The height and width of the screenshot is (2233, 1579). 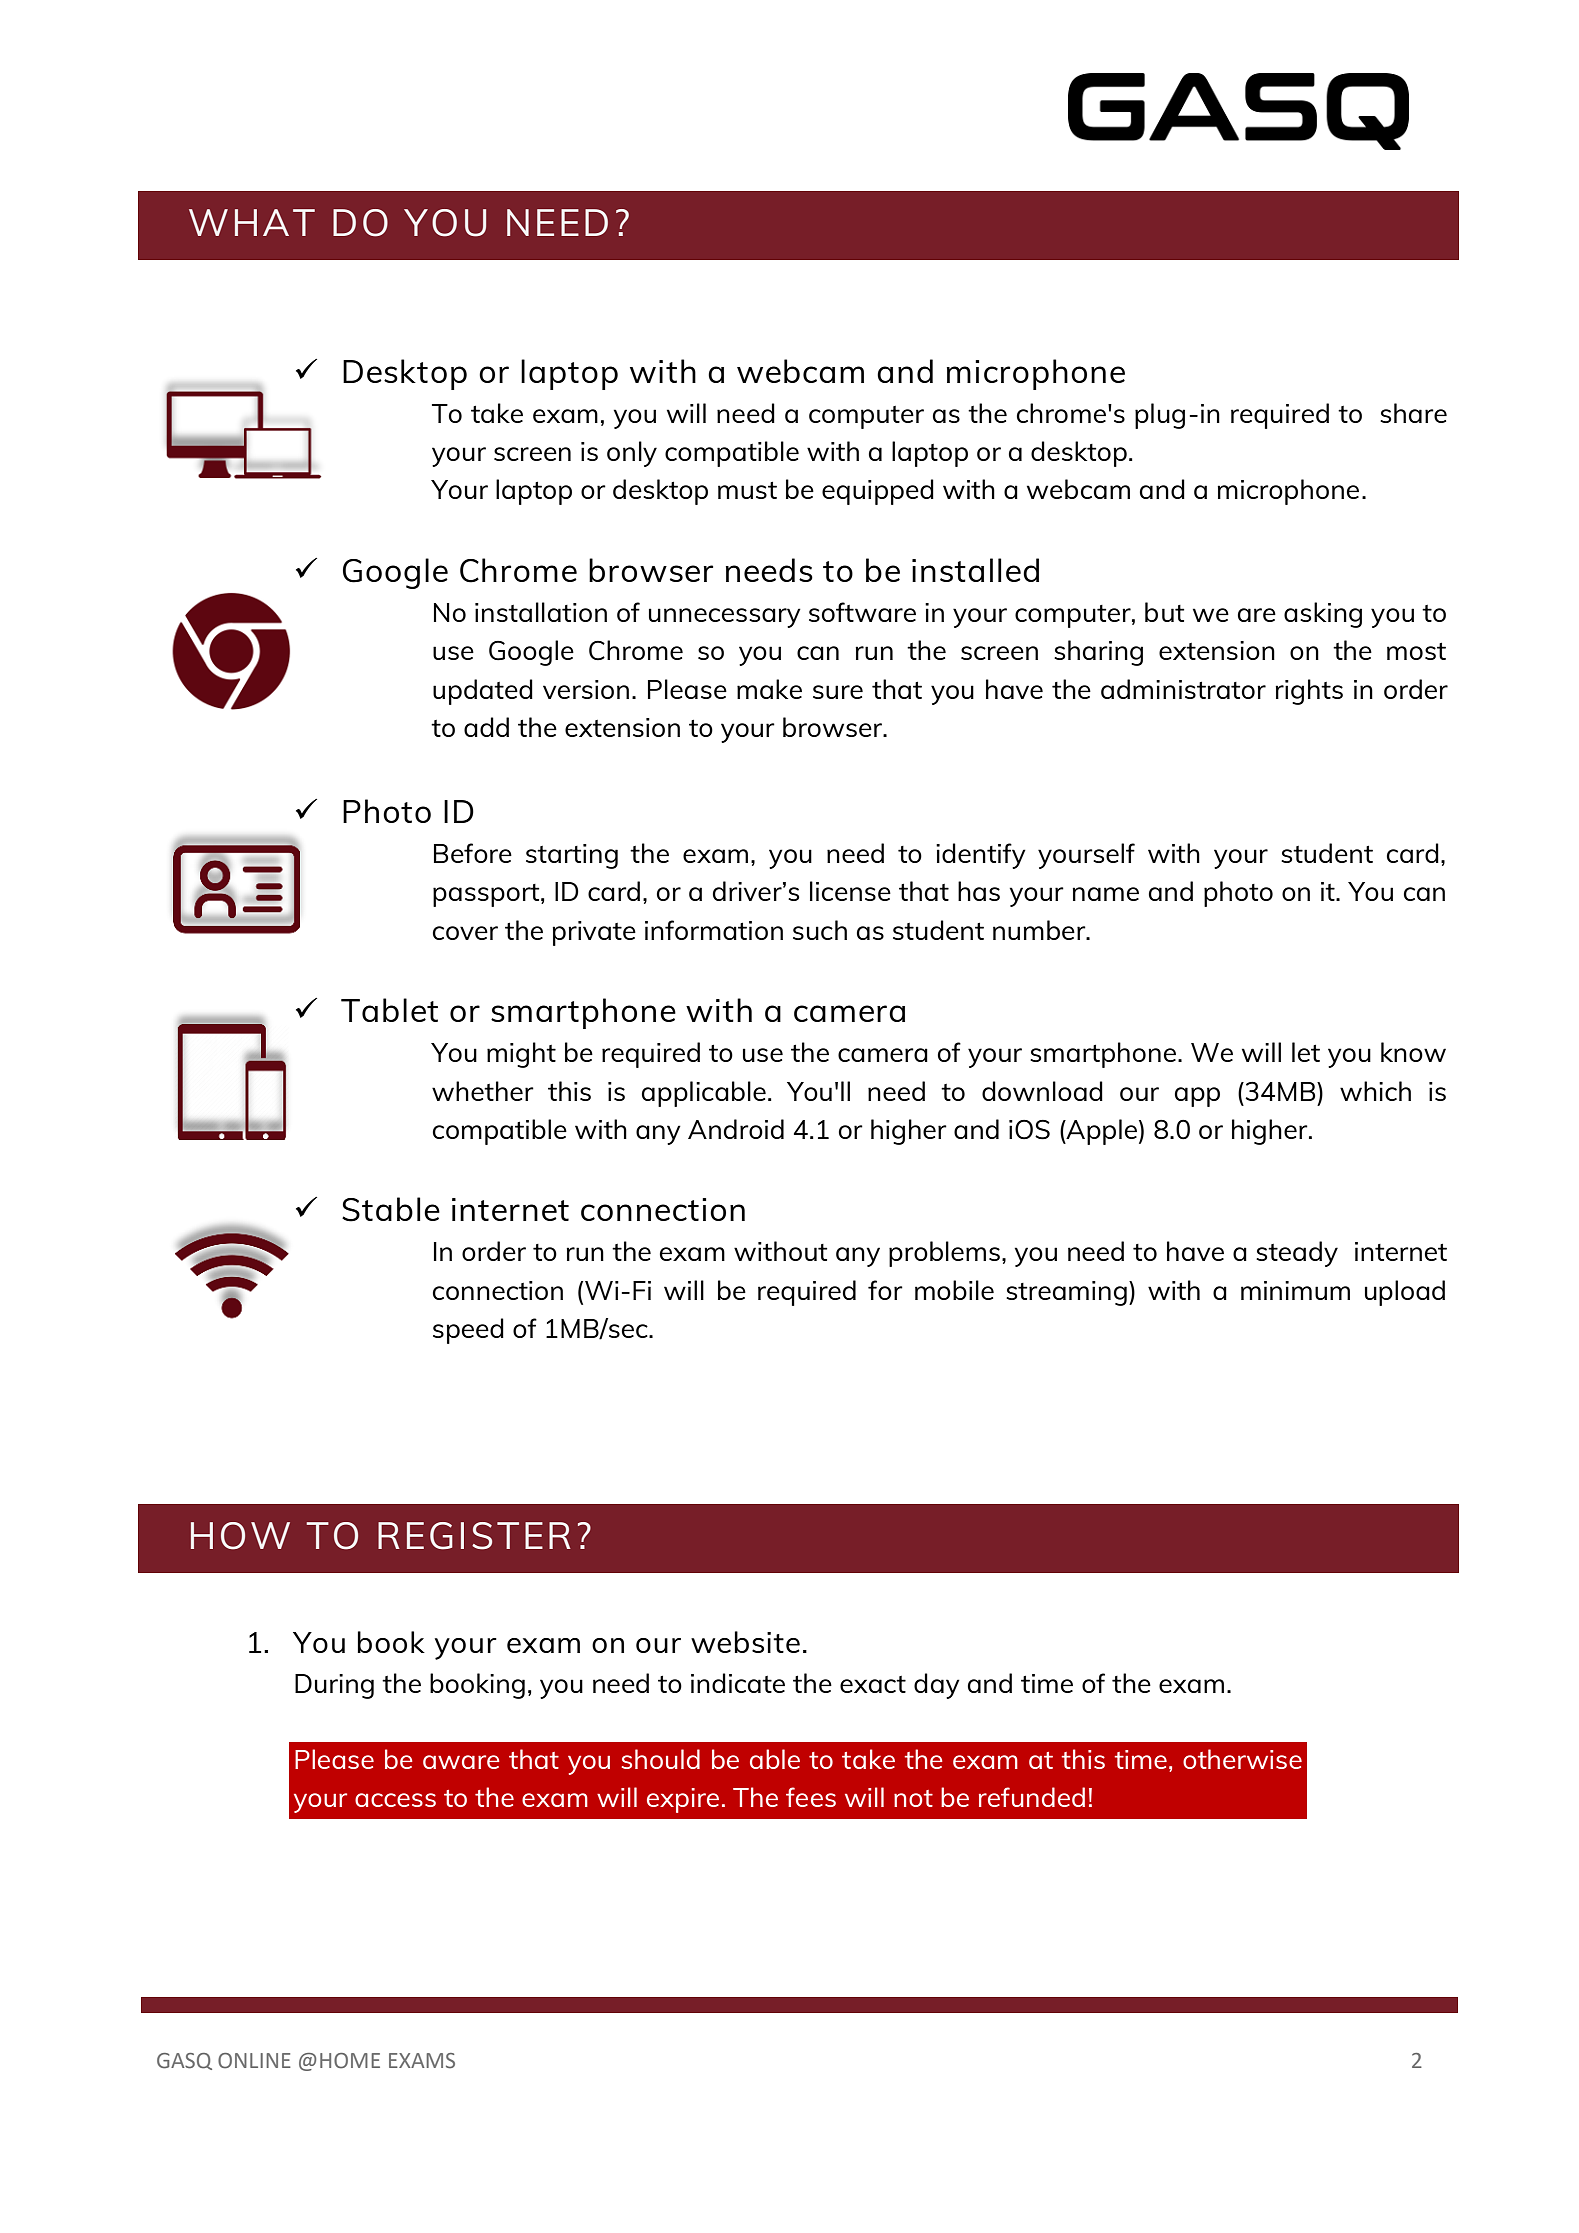 I want to click on WHAT, so click(x=252, y=222).
